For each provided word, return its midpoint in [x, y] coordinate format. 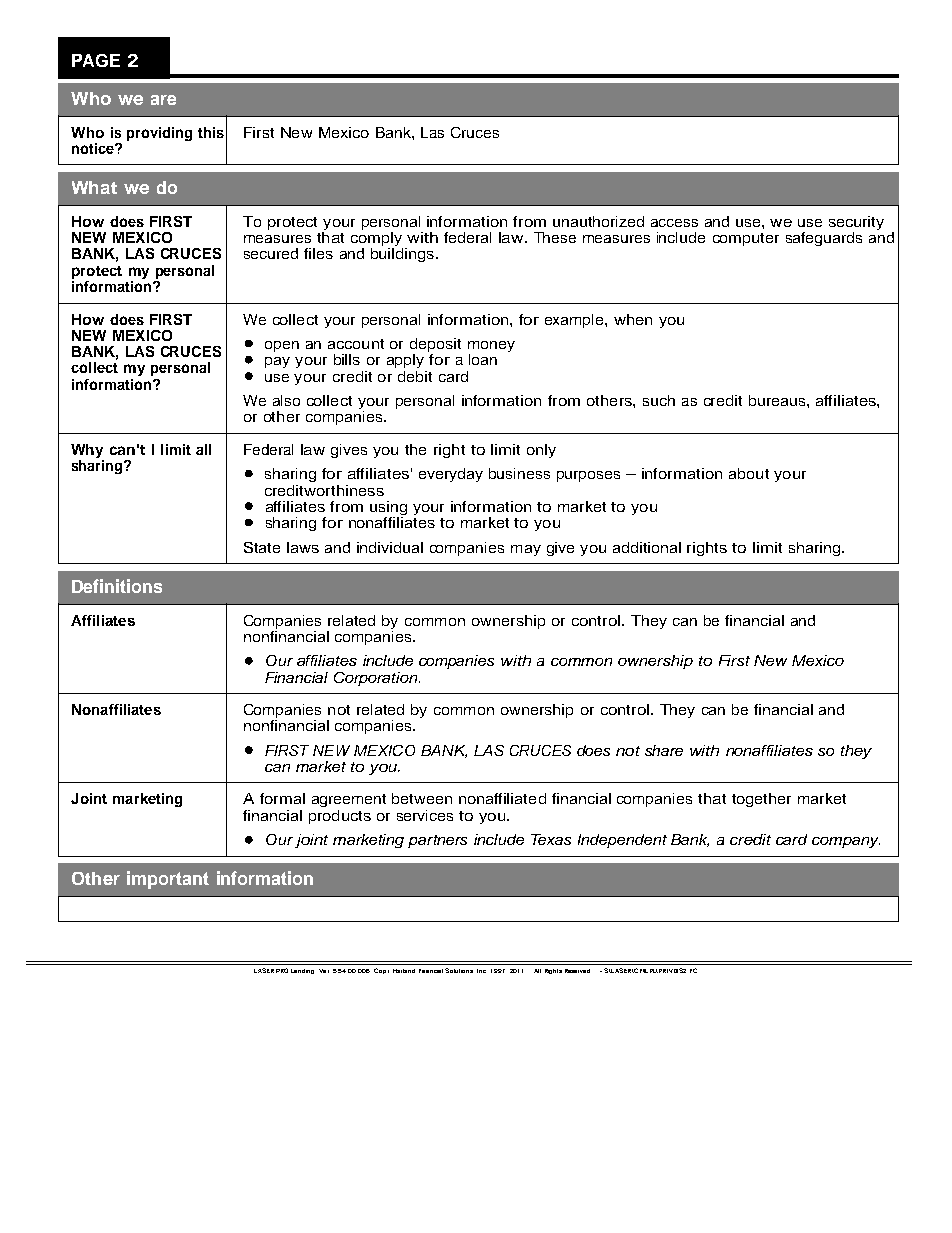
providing [159, 134]
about [749, 473]
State [262, 547]
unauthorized [598, 221]
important [168, 880]
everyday [451, 475]
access [674, 223]
